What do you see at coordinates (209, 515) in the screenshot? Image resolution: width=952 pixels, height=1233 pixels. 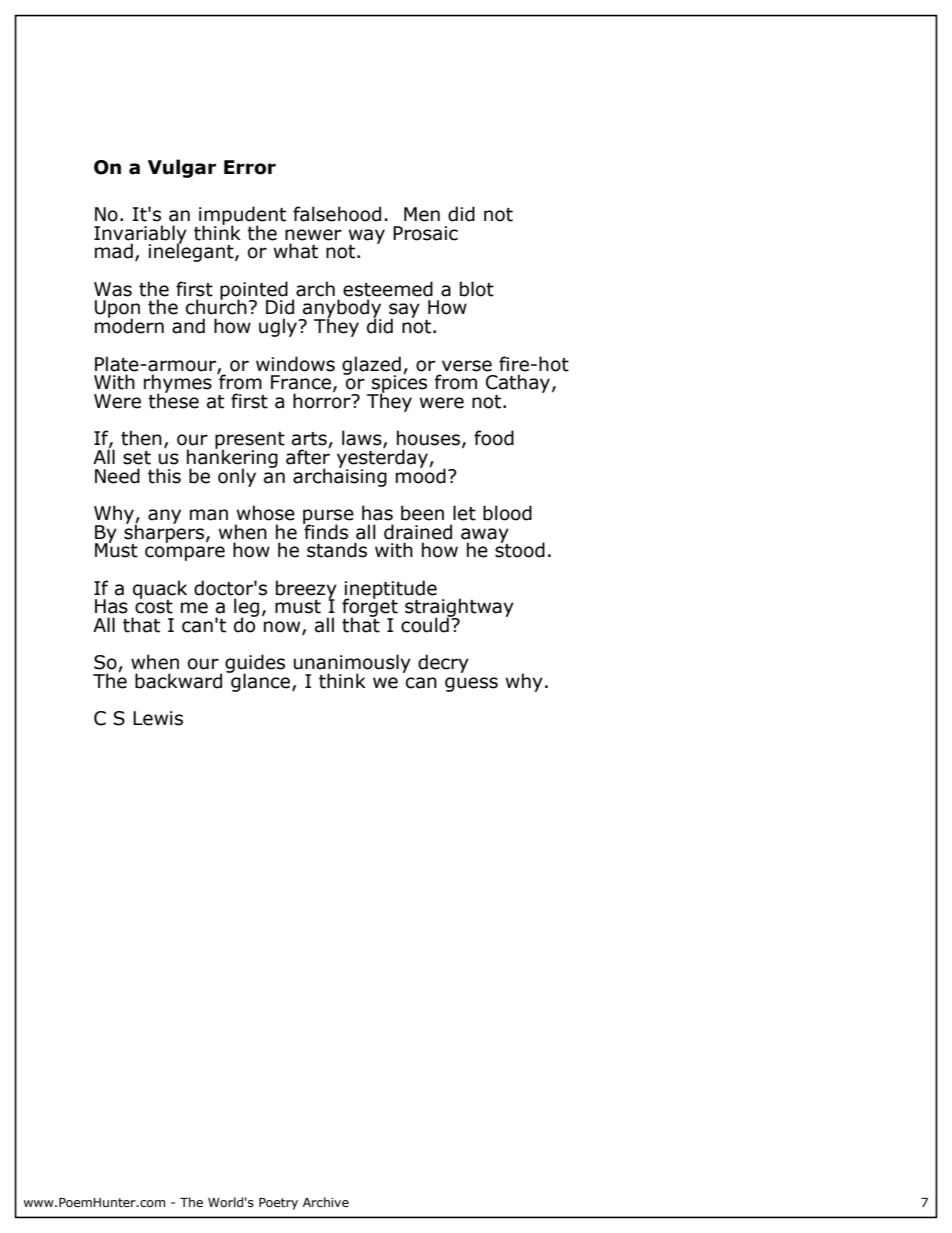 I see `man` at bounding box center [209, 515].
